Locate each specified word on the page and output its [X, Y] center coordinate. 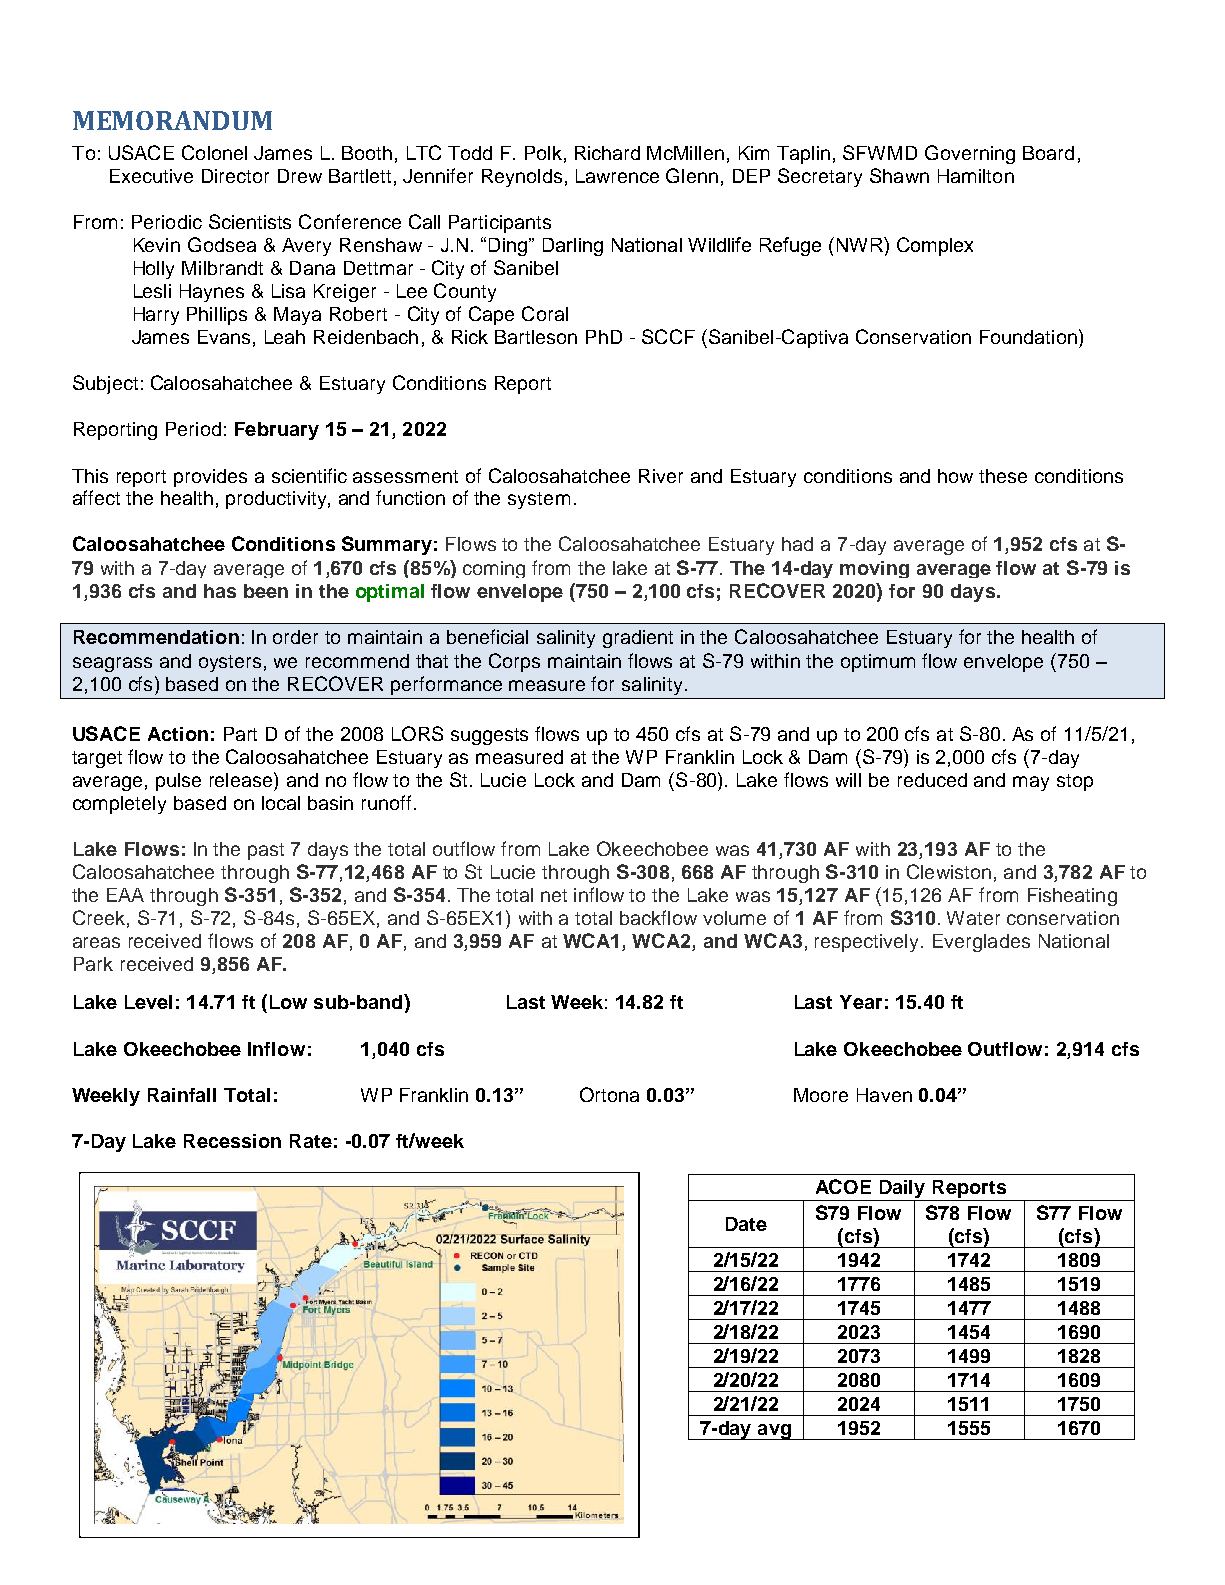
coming [494, 569]
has [220, 591]
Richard [607, 153]
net [554, 895]
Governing [970, 154]
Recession [232, 1141]
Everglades [981, 943]
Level [148, 1002]
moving [874, 569]
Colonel [214, 152]
